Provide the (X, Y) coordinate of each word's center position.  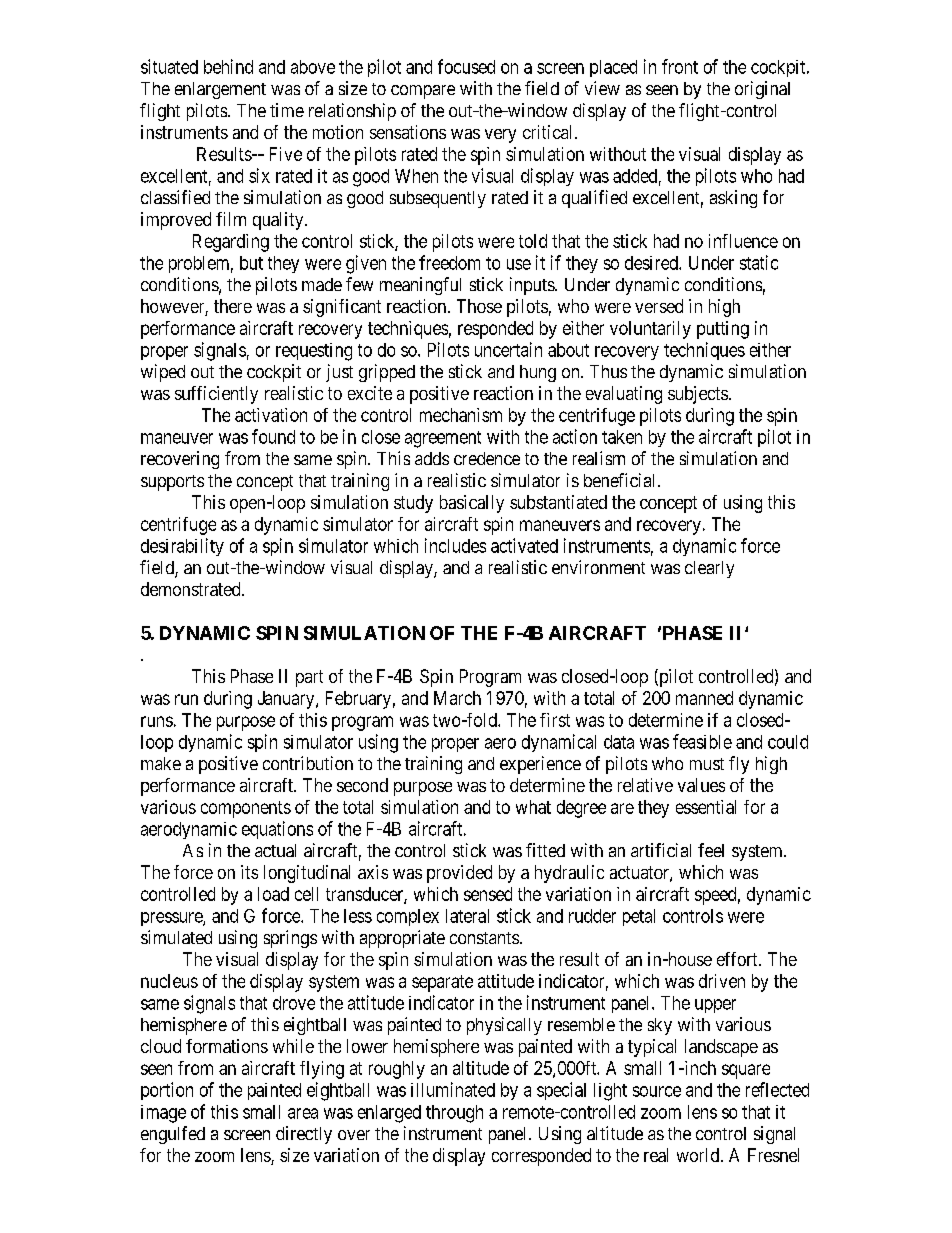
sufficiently (216, 395)
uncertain (508, 349)
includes (455, 545)
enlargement (220, 90)
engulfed (173, 1135)
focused (466, 66)
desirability (182, 547)
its (249, 872)
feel (711, 850)
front (680, 66)
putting (723, 330)
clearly (709, 569)
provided (459, 874)
